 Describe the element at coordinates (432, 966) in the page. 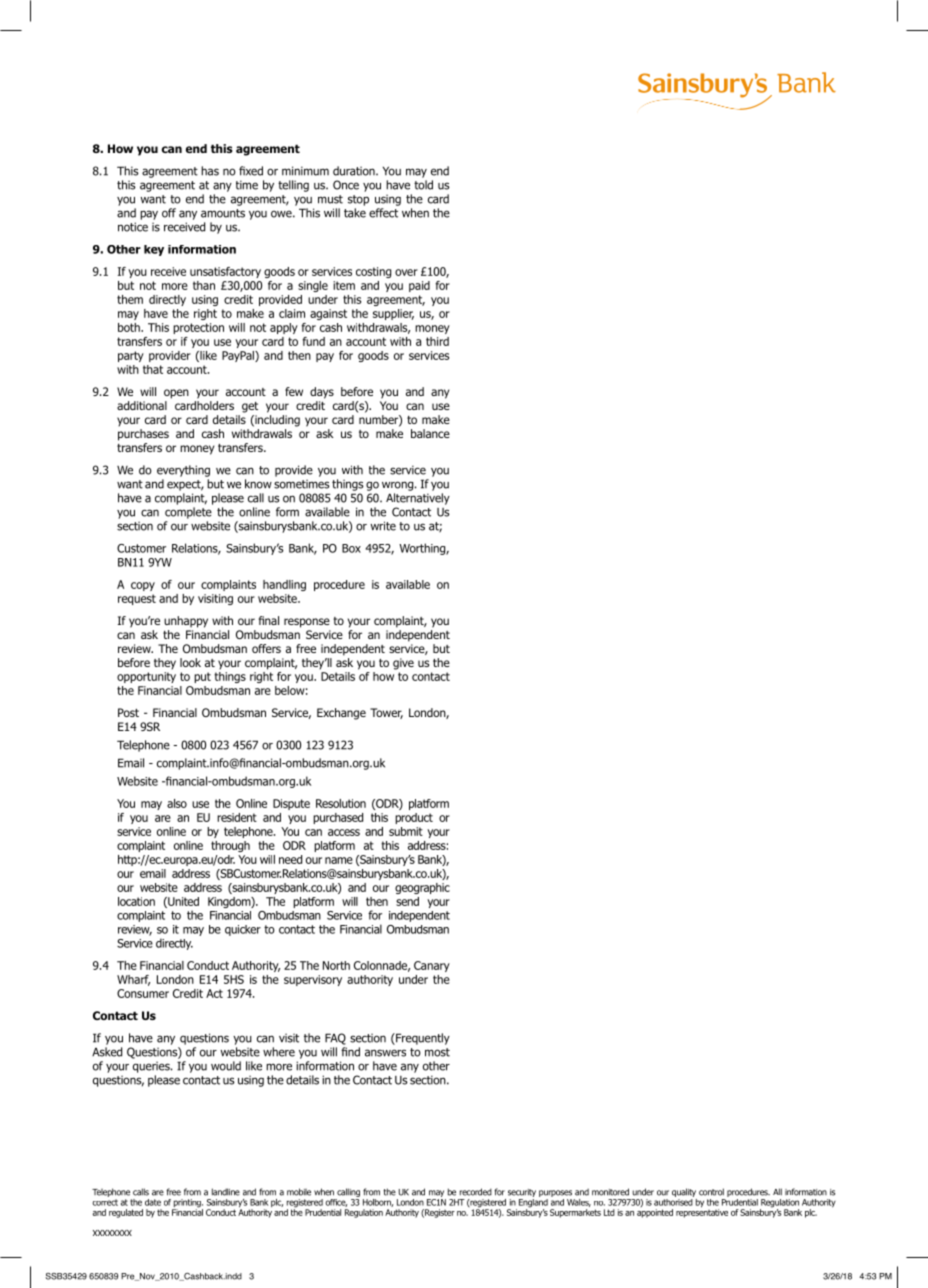

I see `Canary` at that location.
